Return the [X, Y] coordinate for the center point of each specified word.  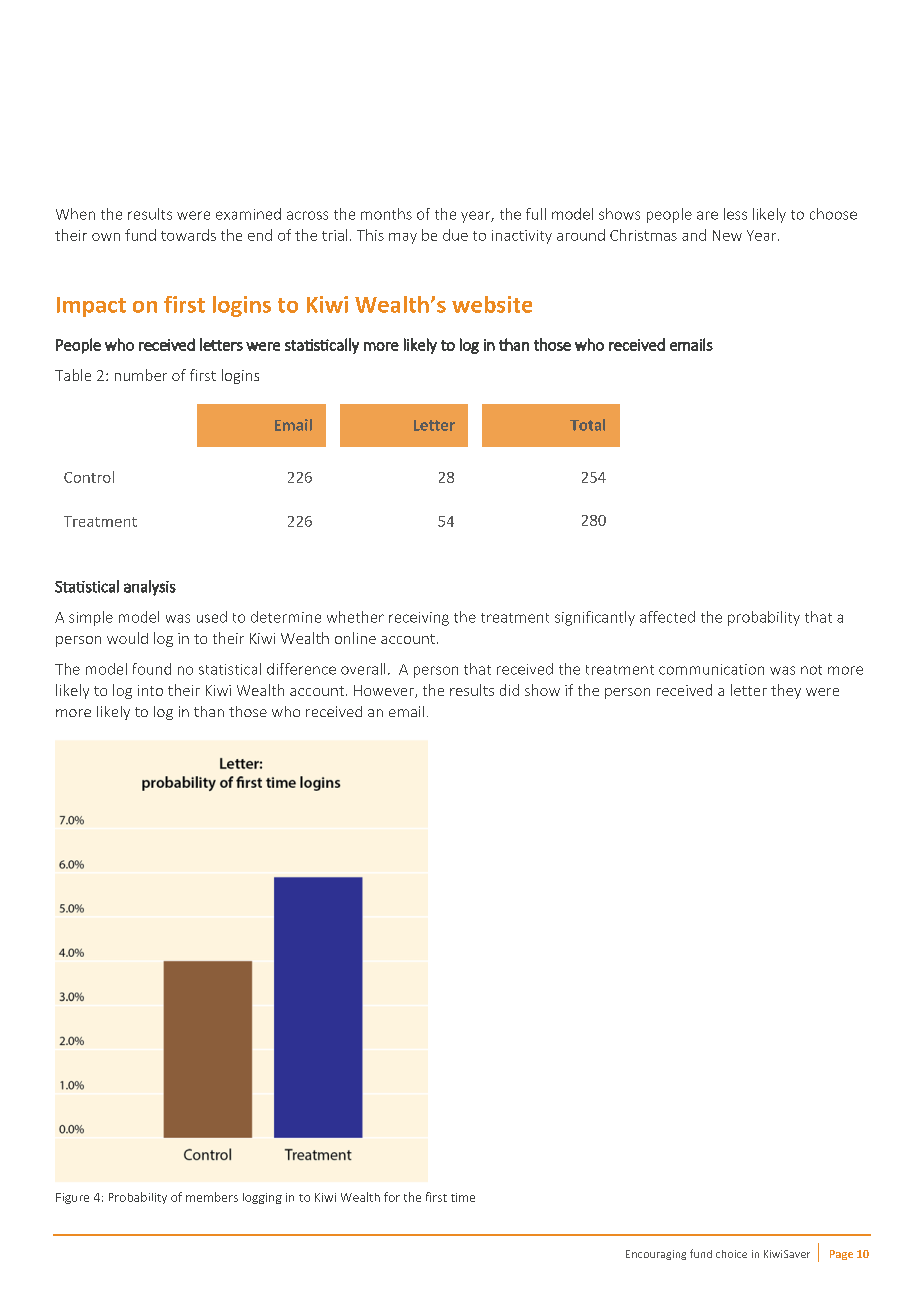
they [786, 691]
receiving [419, 619]
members [212, 1197]
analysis [150, 588]
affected [667, 617]
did [509, 690]
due [455, 235]
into [150, 690]
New [727, 235]
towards [188, 235]
